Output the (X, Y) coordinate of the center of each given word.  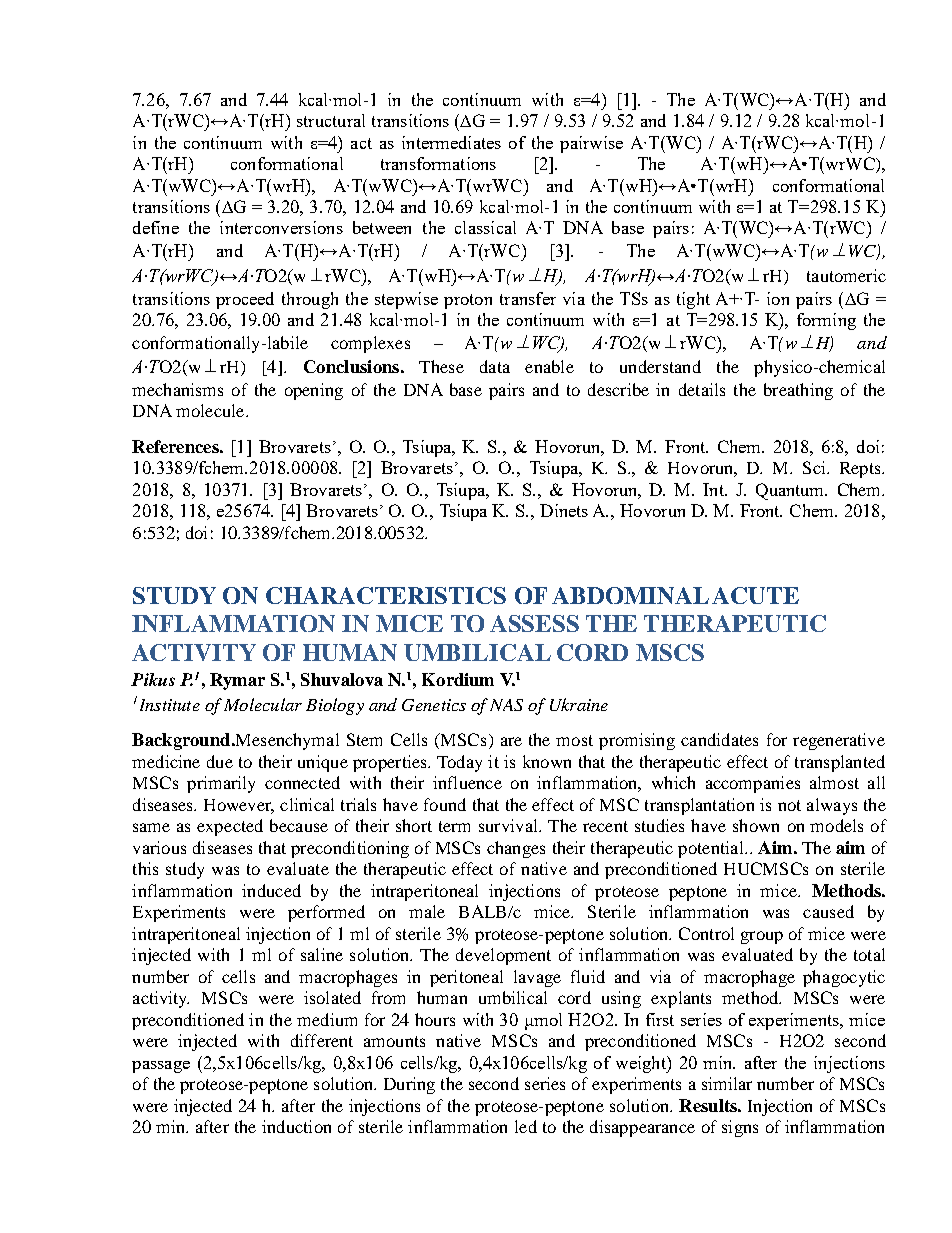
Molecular (263, 704)
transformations (438, 163)
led (526, 1126)
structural (331, 120)
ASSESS (534, 623)
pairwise (591, 144)
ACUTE (755, 595)
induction (296, 1126)
